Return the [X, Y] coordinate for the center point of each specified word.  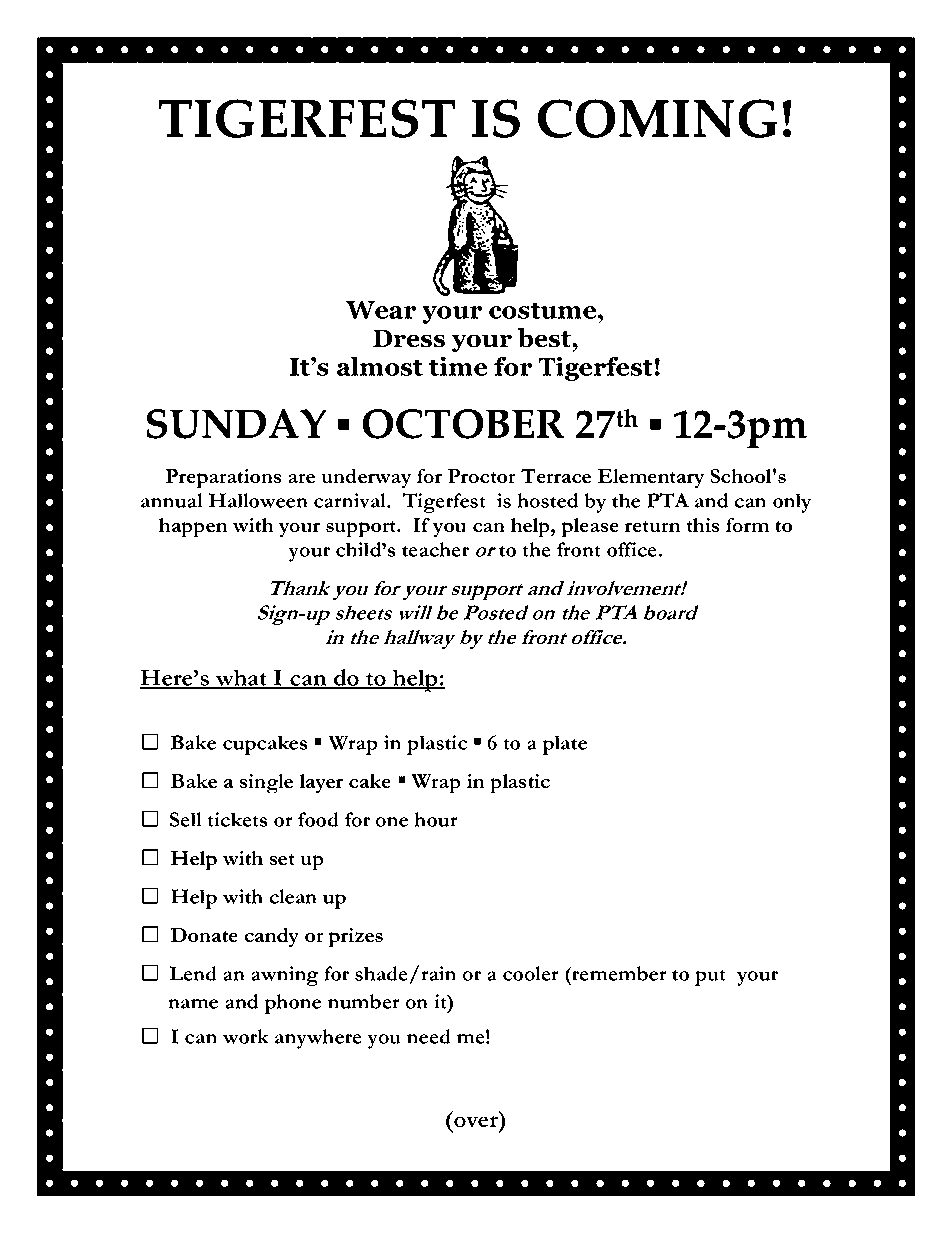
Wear [381, 310]
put [710, 978]
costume [544, 310]
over [477, 1122]
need [429, 1036]
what [241, 678]
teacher [435, 549]
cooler [531, 973]
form [747, 525]
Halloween [258, 500]
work [246, 1036]
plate [564, 745]
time [458, 366]
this [702, 525]
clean [293, 896]
